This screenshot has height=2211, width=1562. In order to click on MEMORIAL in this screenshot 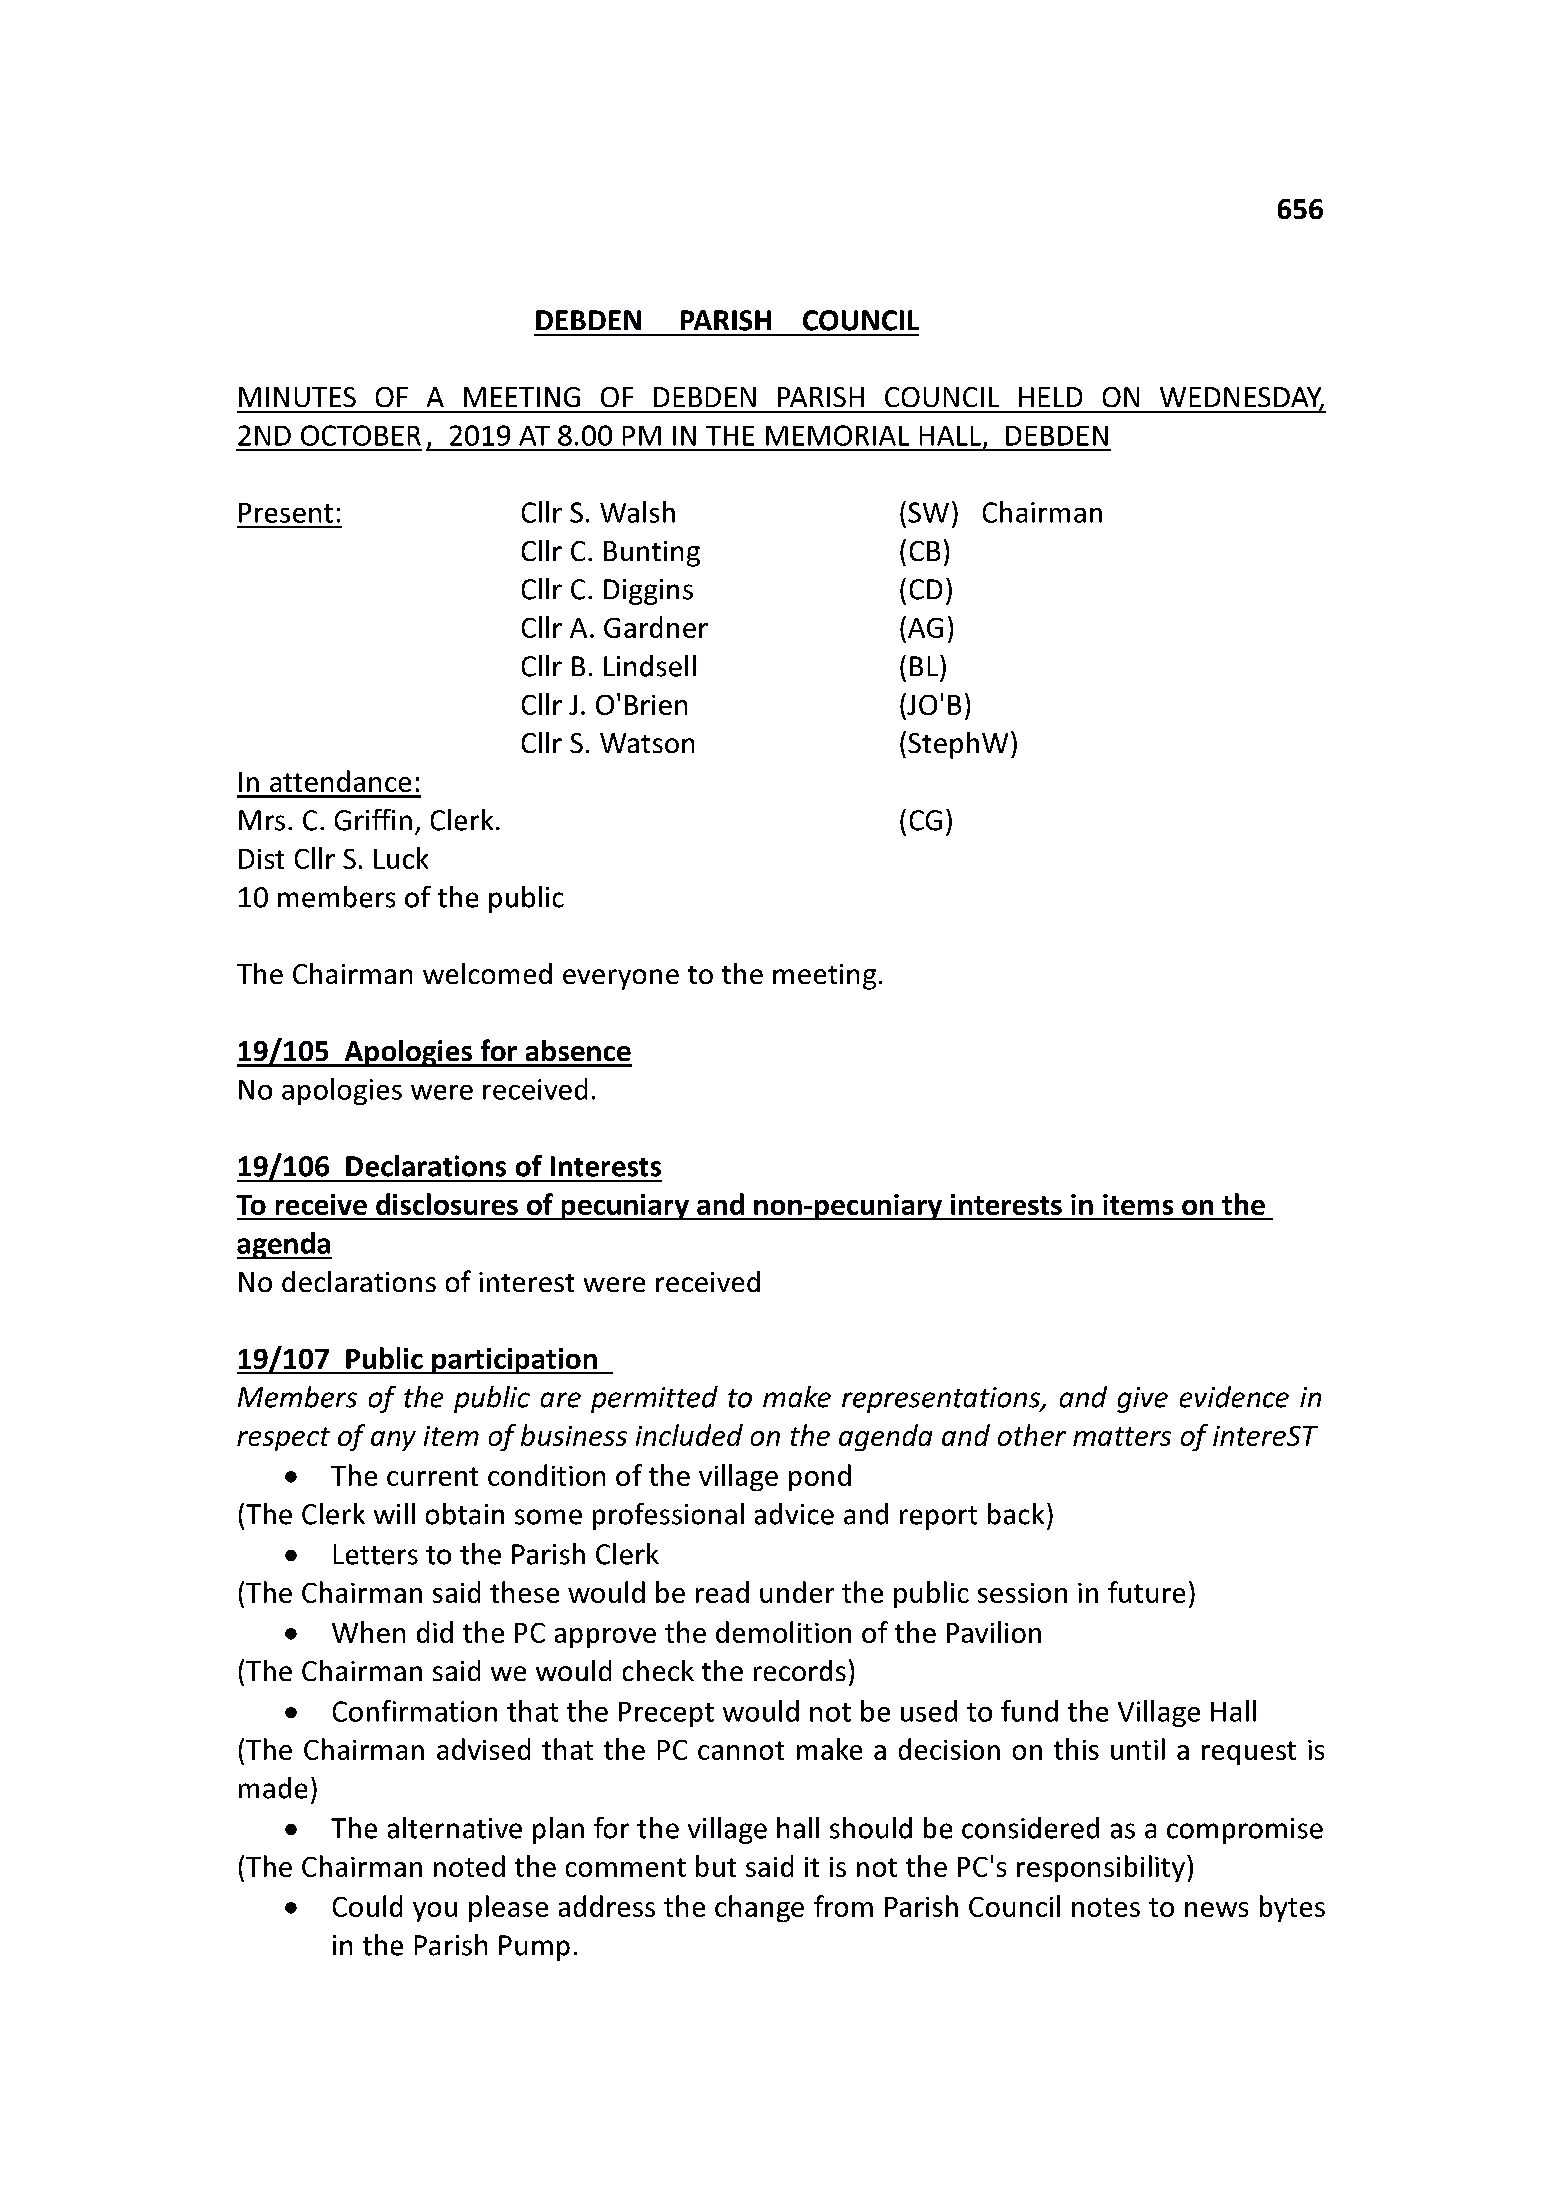, I will do `click(837, 435)`.
